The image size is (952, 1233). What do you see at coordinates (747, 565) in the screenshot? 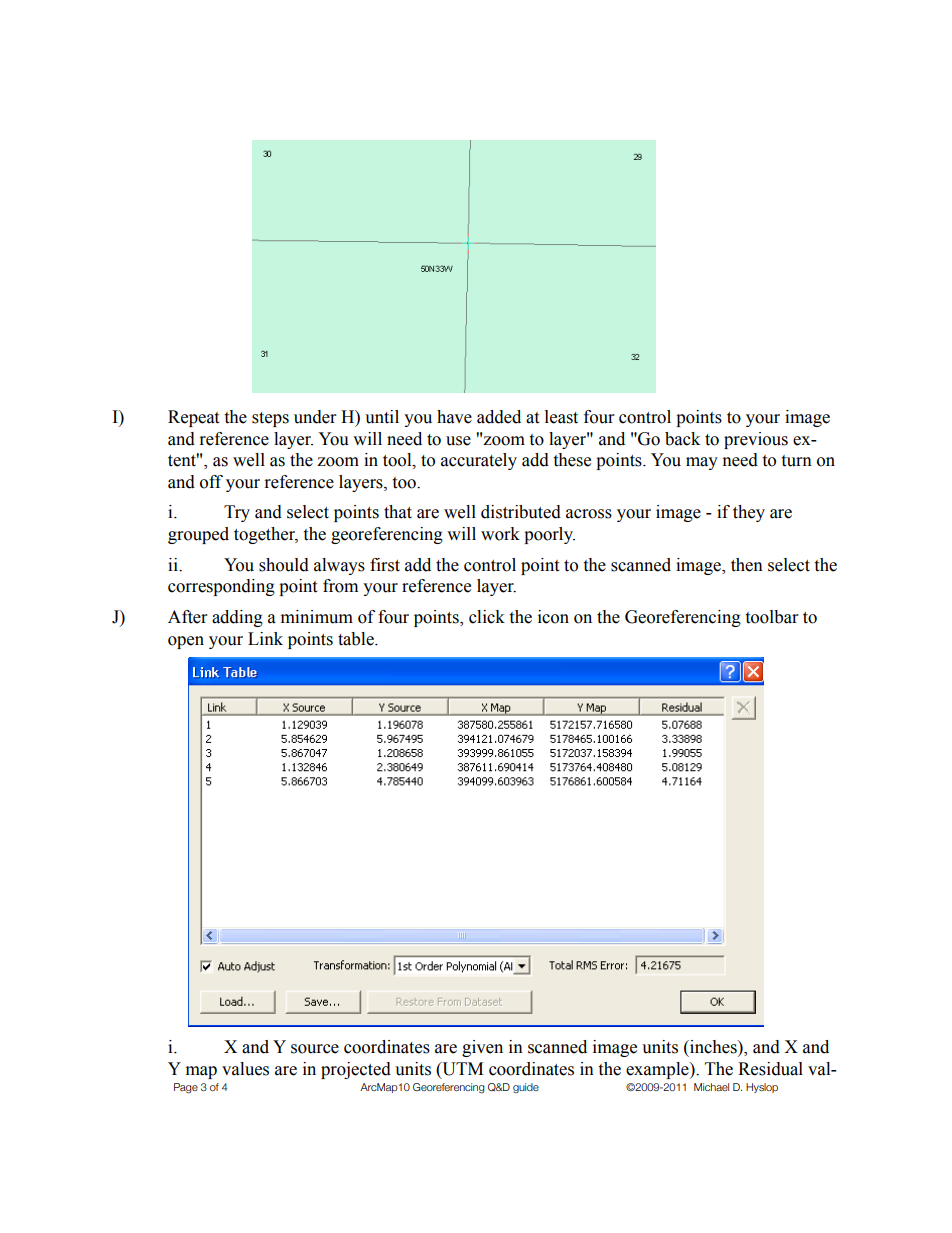
I see `then` at bounding box center [747, 565].
